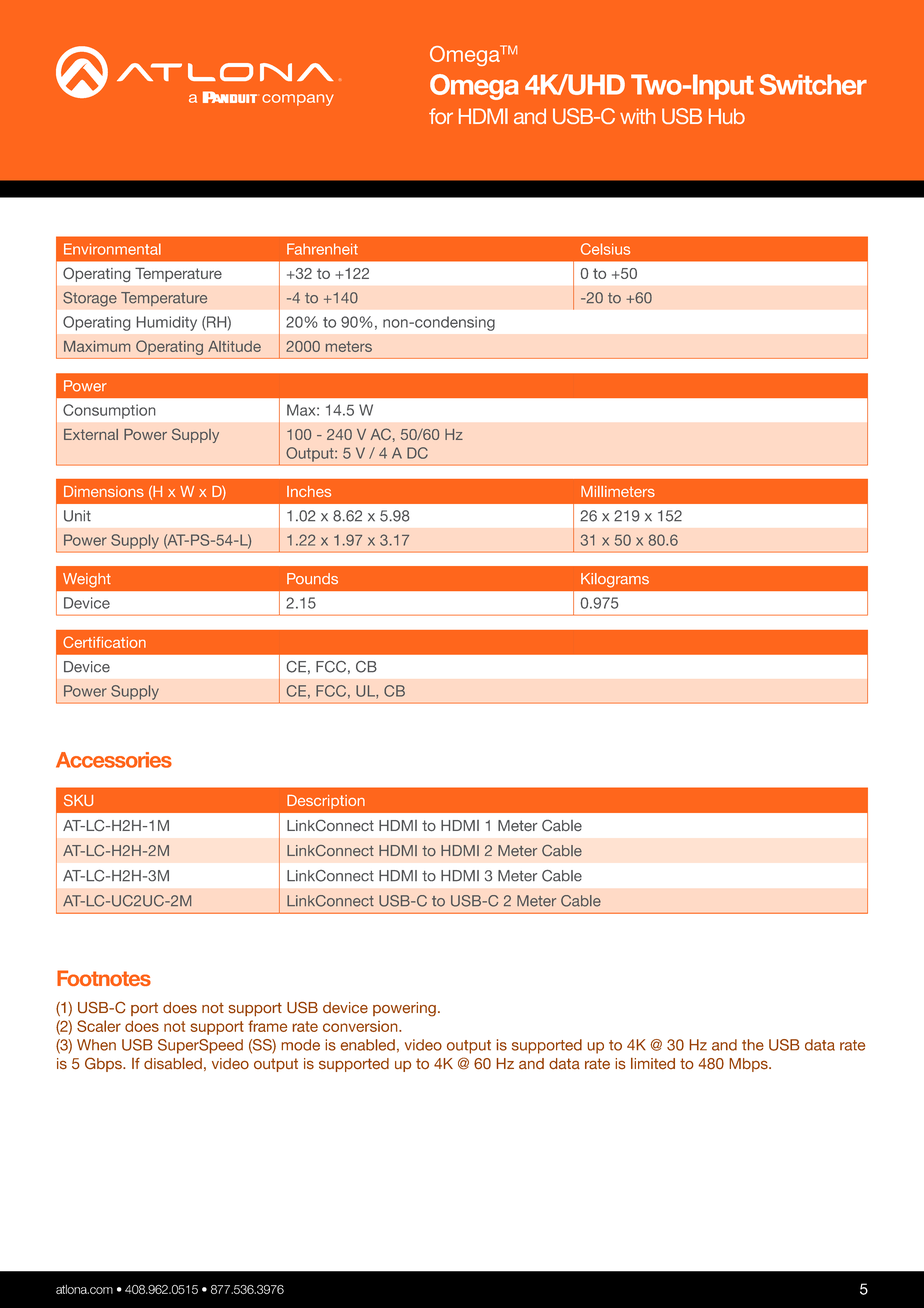  What do you see at coordinates (615, 580) in the screenshot?
I see `Kilograms` at bounding box center [615, 580].
